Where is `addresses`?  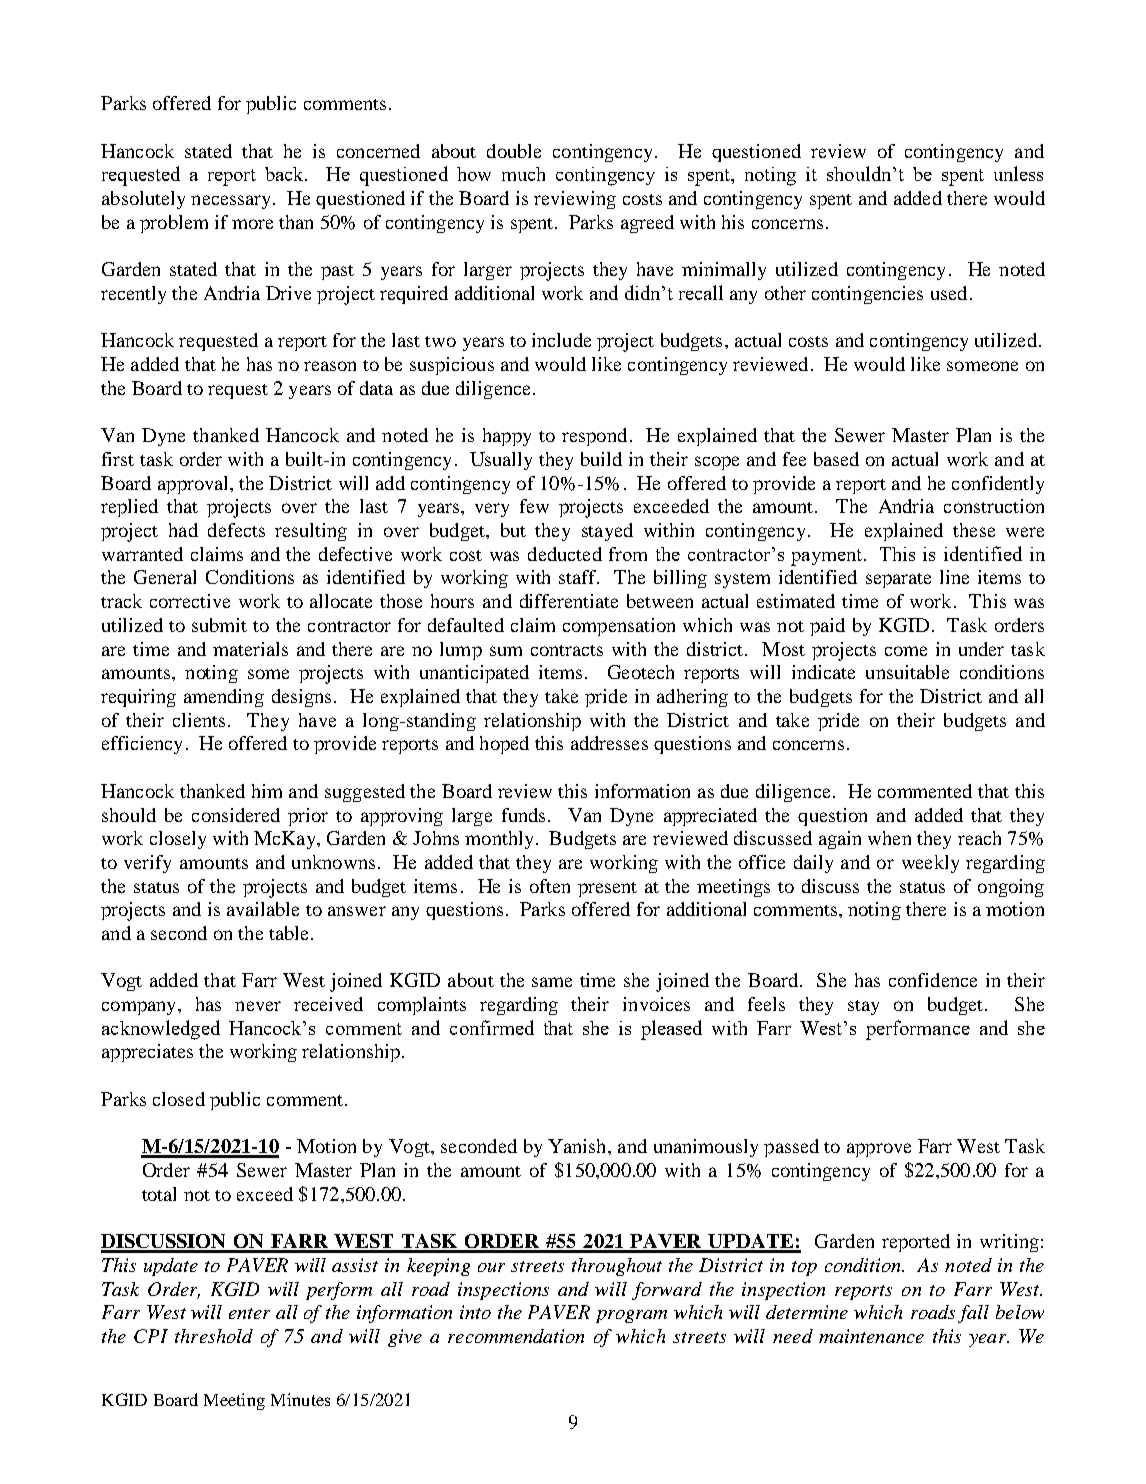 addresses is located at coordinates (609, 743).
